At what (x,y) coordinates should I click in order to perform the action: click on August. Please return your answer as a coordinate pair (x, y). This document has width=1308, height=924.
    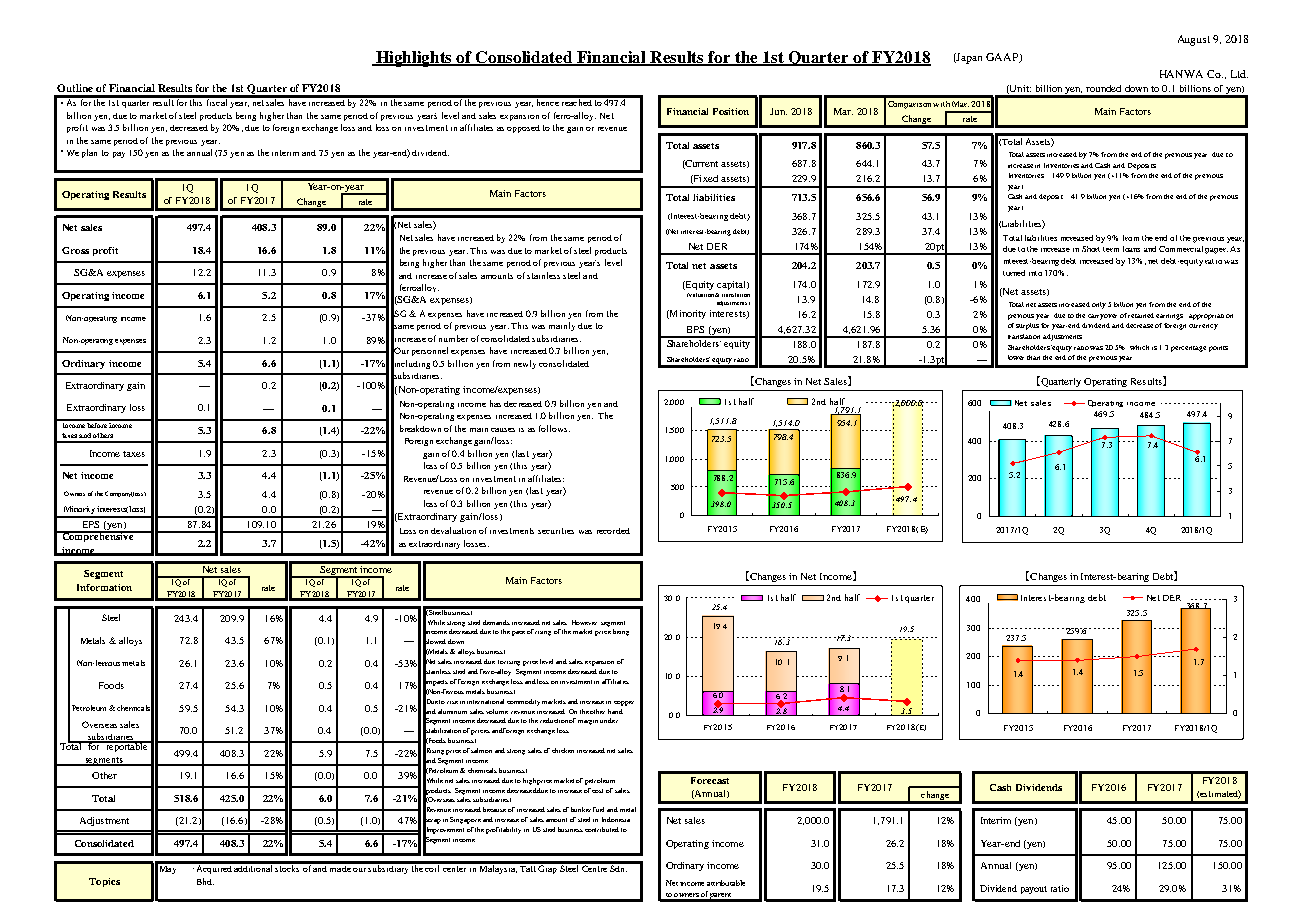
    Looking at the image, I should click on (1194, 40).
